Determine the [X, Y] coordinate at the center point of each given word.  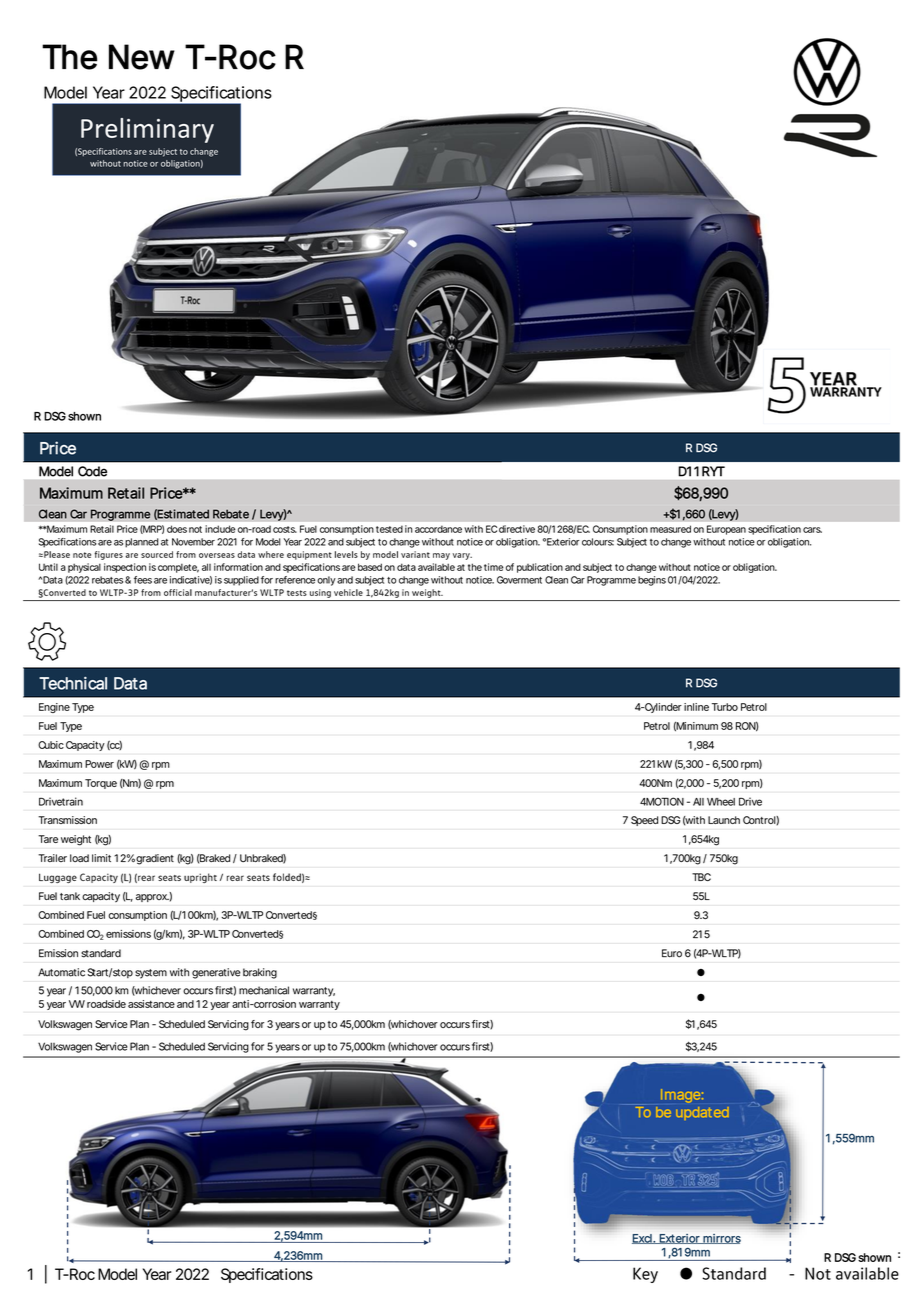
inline [696, 707]
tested [389, 529]
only [326, 581]
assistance [151, 1004]
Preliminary [147, 130]
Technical [73, 683]
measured [670, 529]
